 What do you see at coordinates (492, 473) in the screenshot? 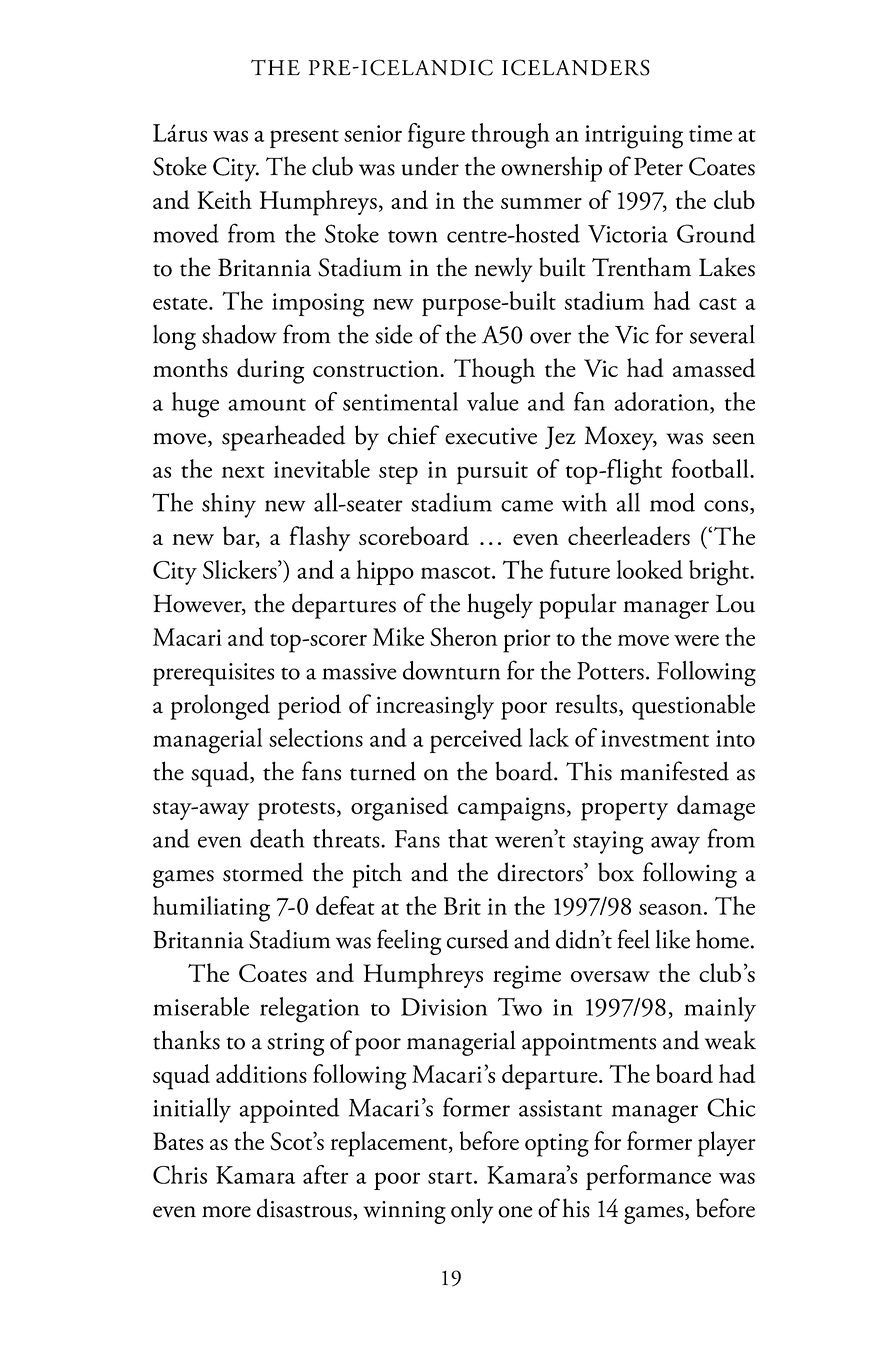
I see `pursuit` at bounding box center [492, 473].
